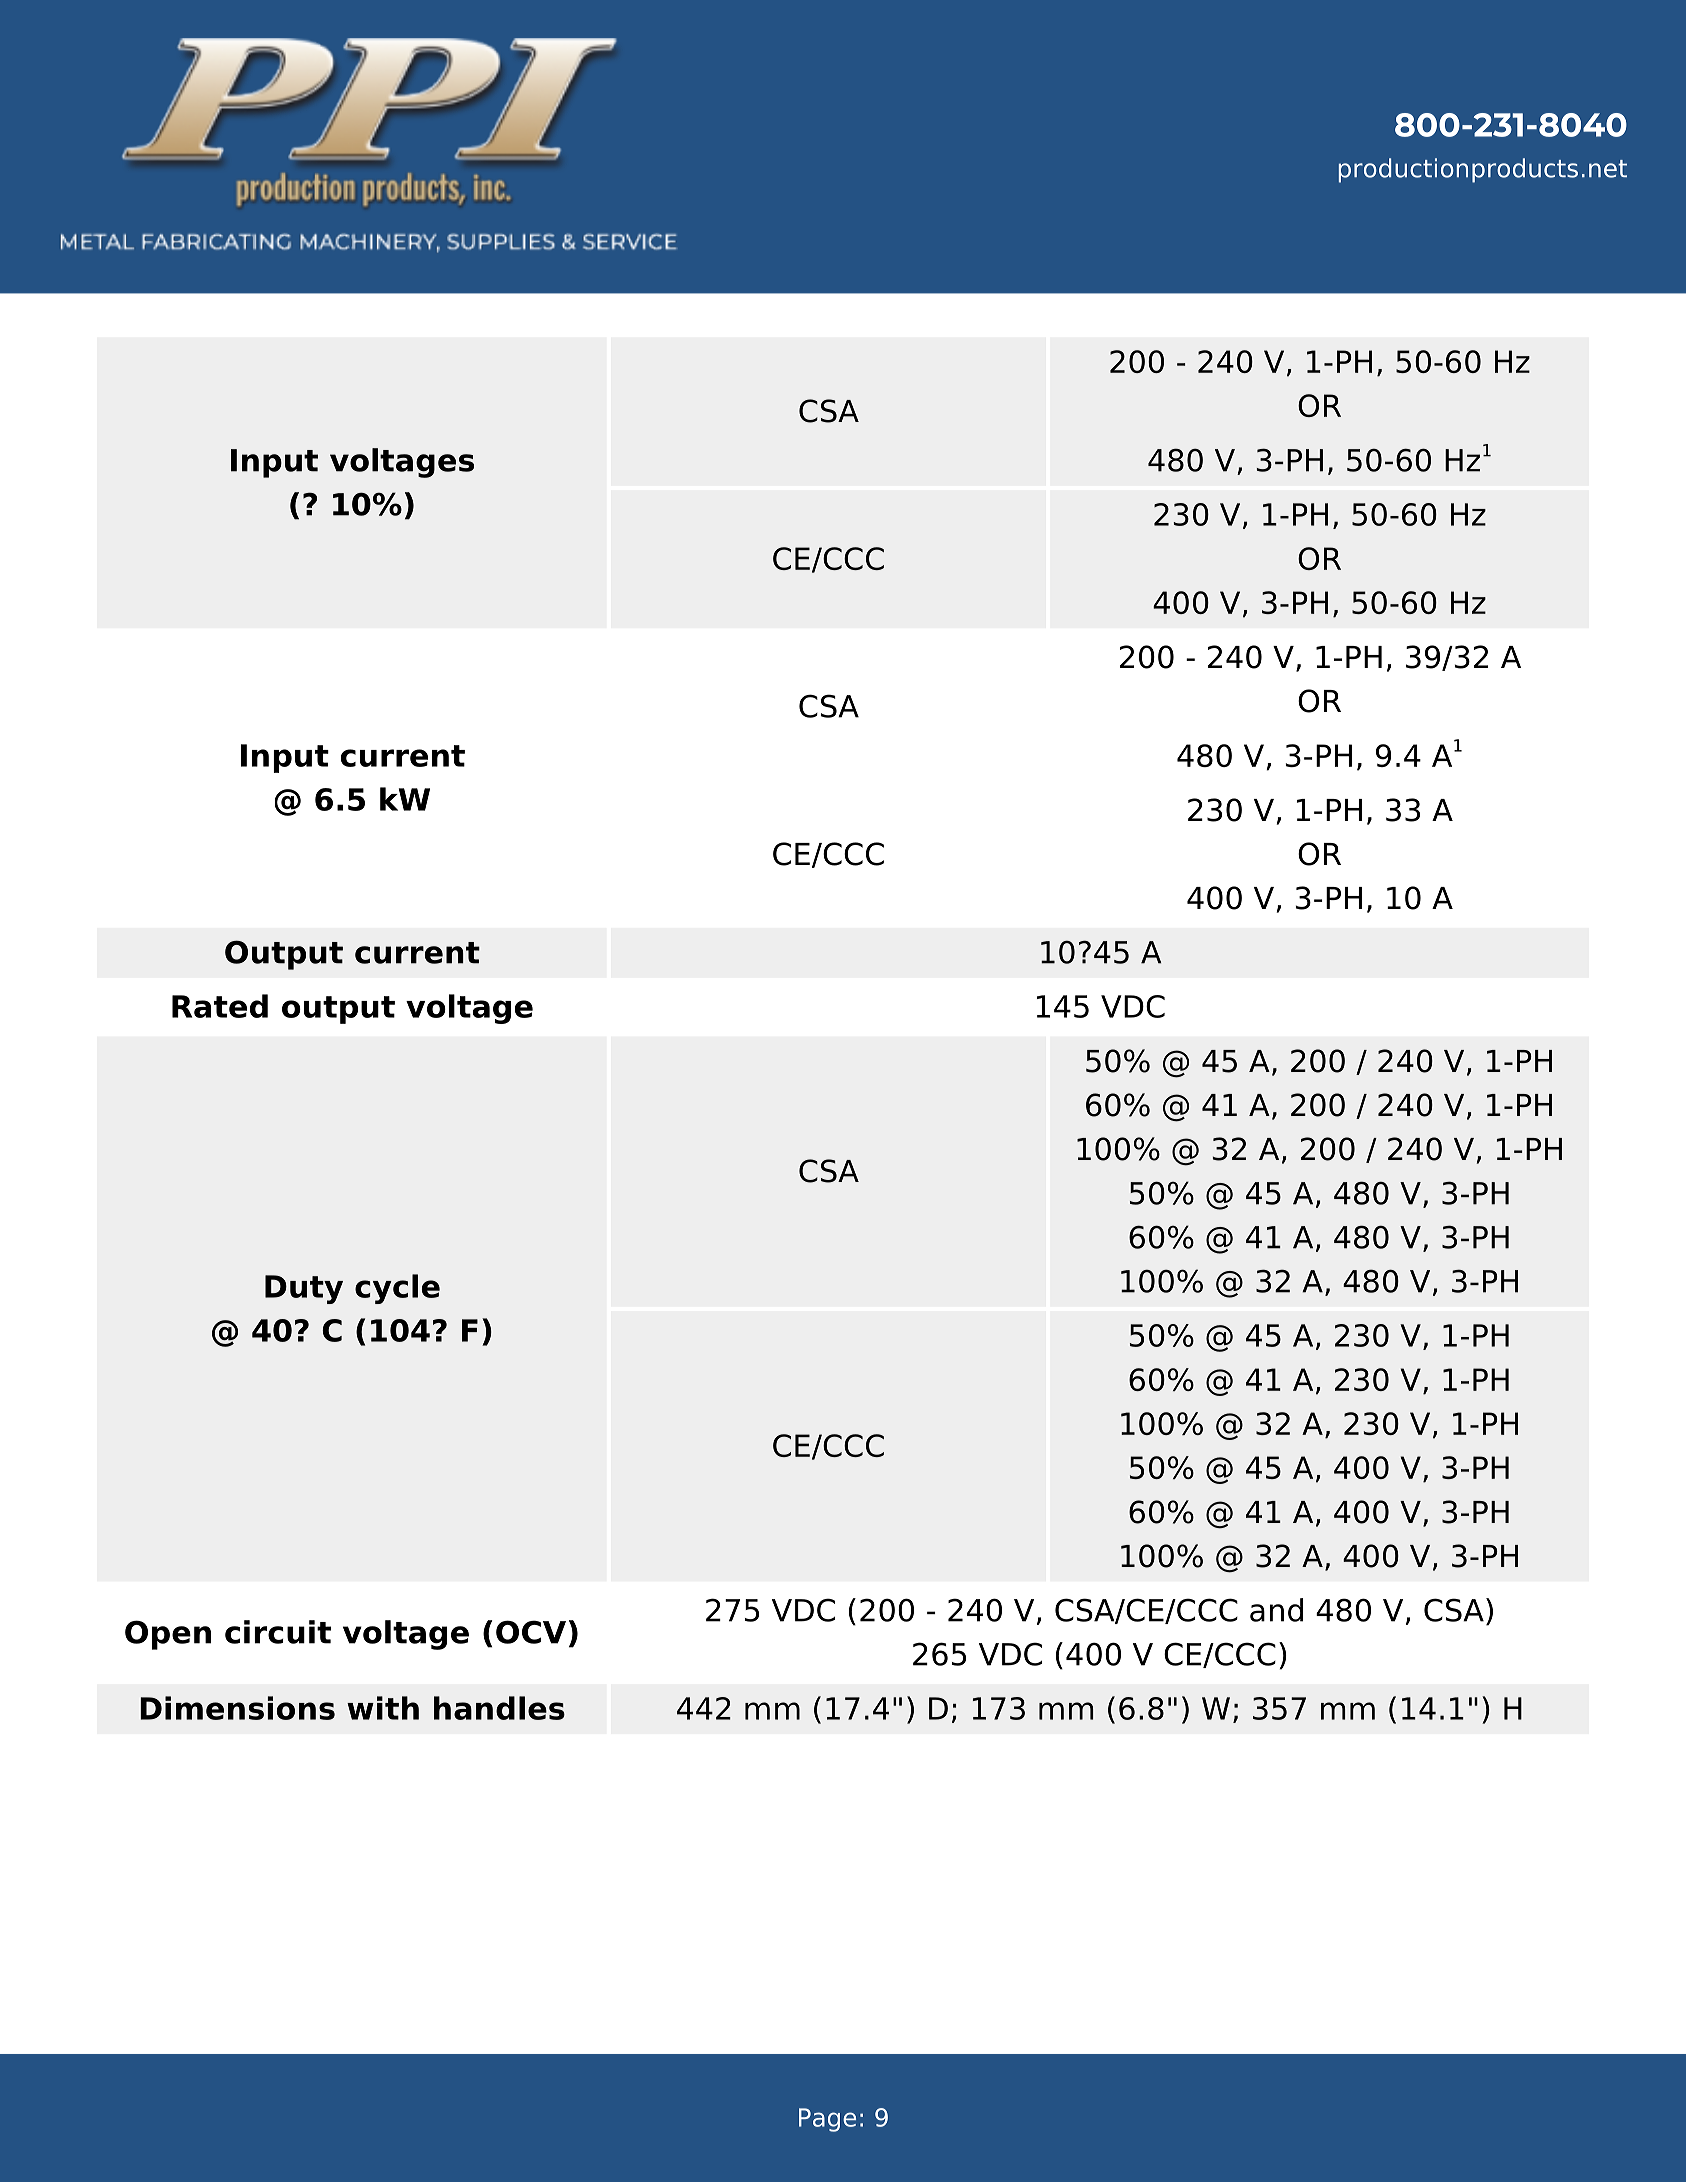 The width and height of the document is (1686, 2182). What do you see at coordinates (383, 1708) in the document?
I see `with` at bounding box center [383, 1708].
